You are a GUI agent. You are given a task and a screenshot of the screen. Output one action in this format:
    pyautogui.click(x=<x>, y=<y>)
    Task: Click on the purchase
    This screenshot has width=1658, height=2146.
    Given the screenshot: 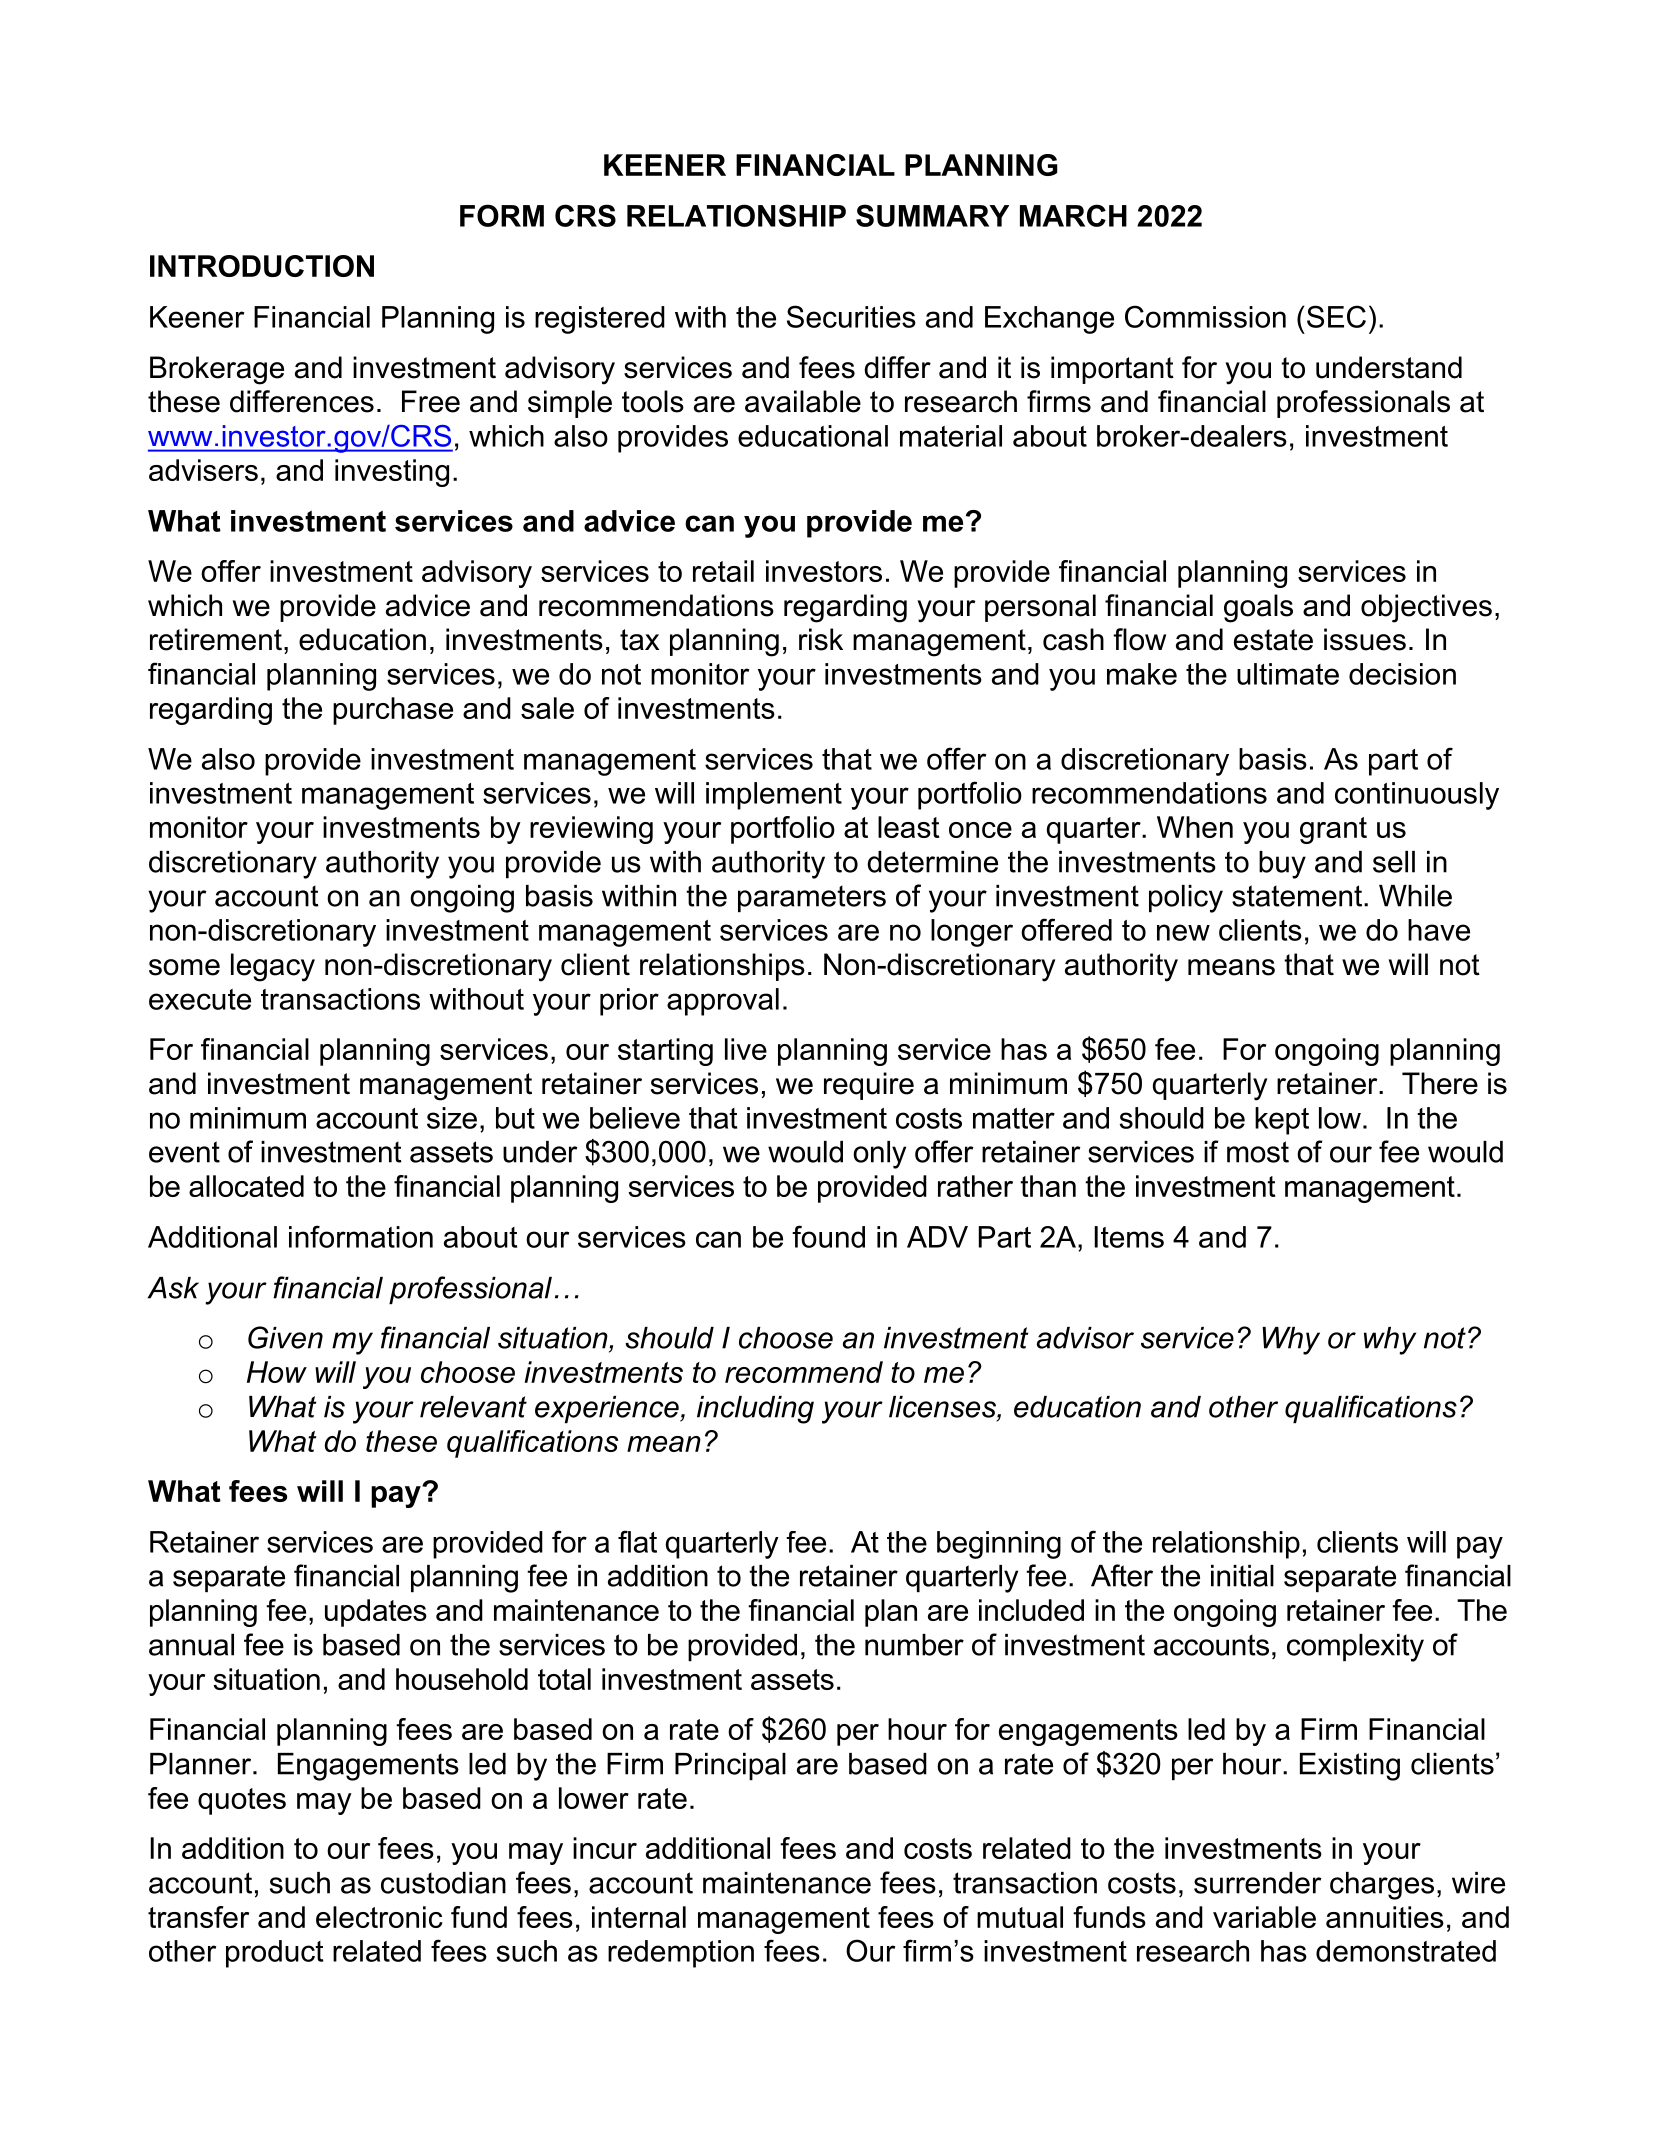 What is the action you would take?
    pyautogui.click(x=393, y=711)
